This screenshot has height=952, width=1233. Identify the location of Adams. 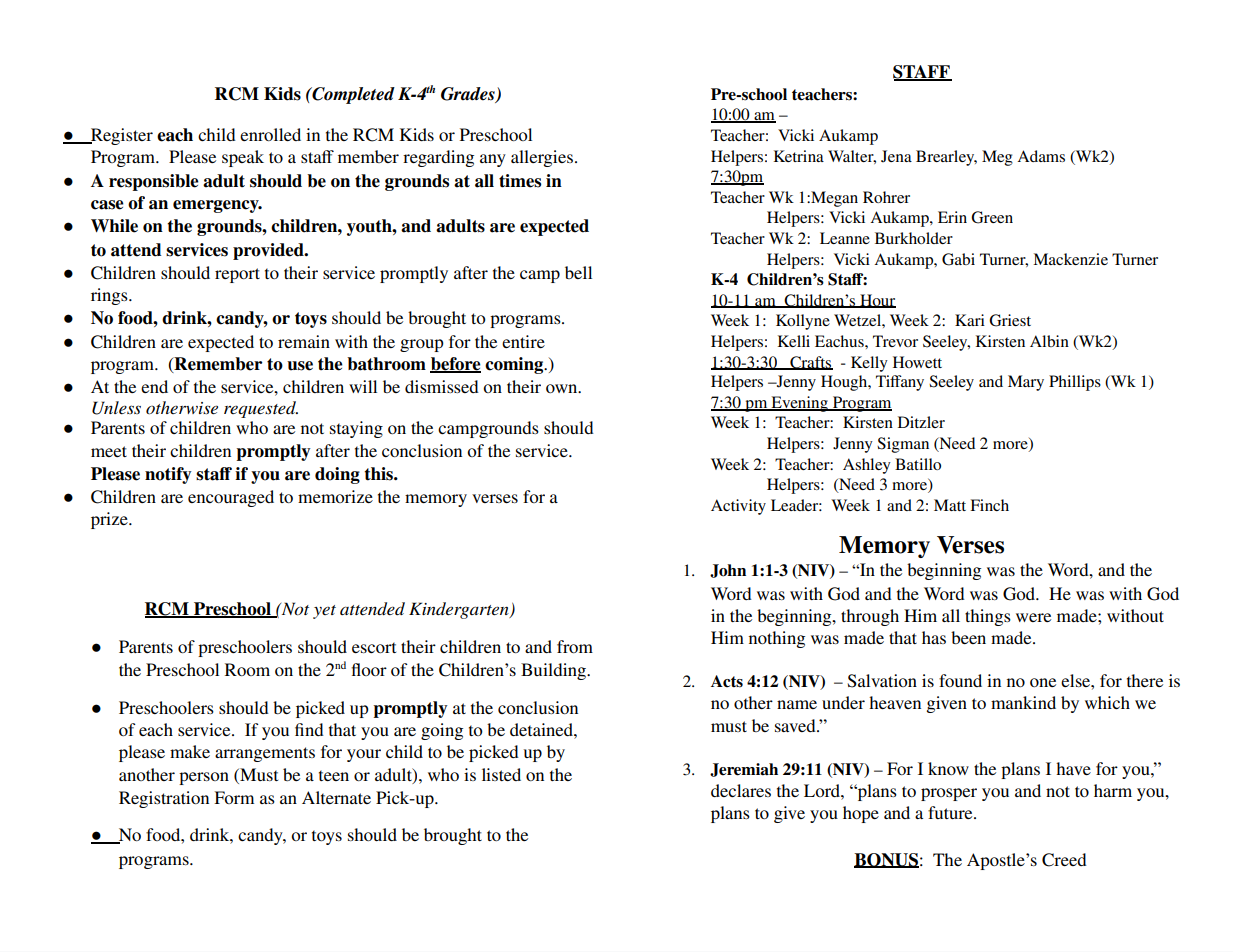
(1041, 156).
